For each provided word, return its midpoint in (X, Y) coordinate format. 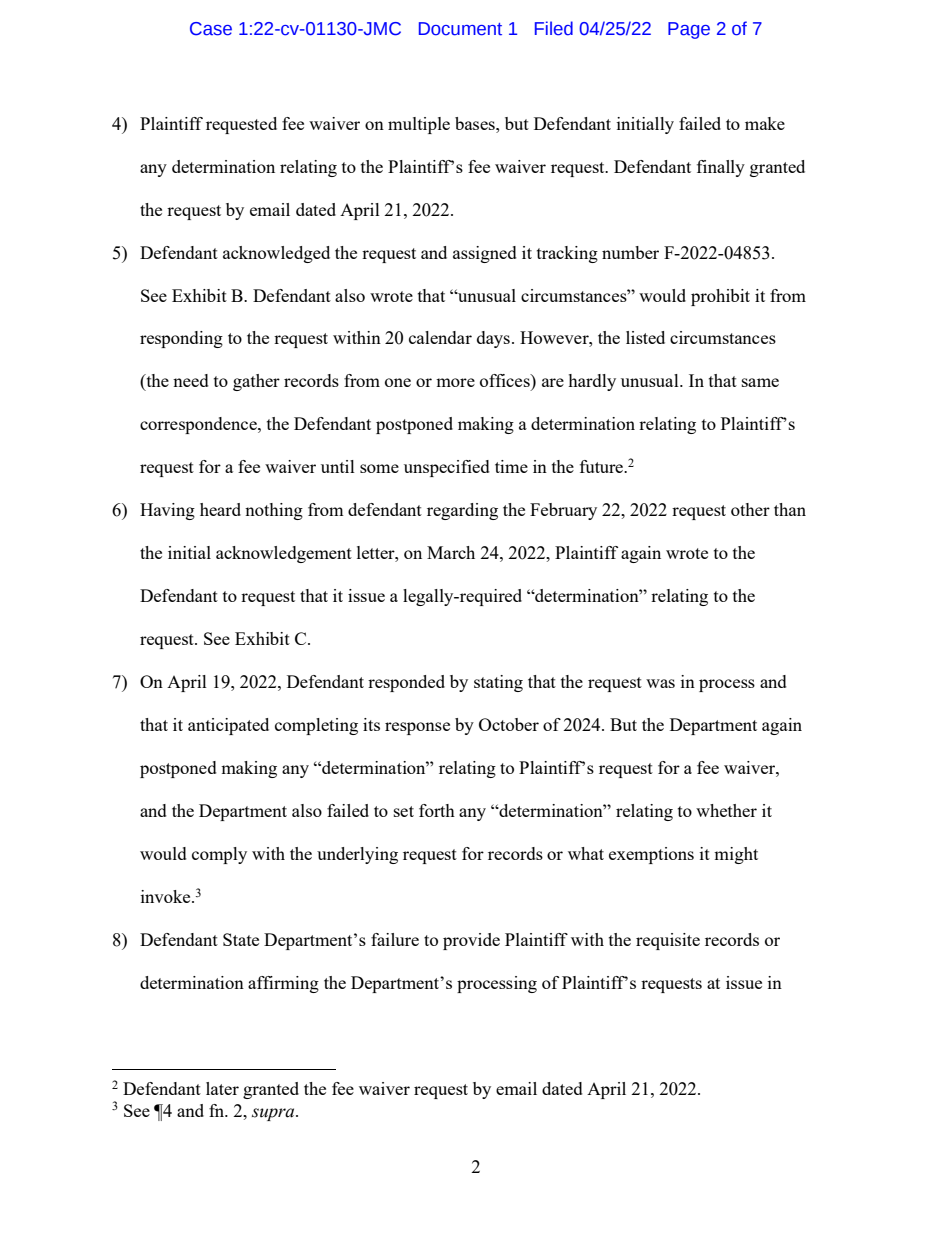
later (222, 1088)
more (455, 382)
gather (256, 382)
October (509, 724)
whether (726, 810)
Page (689, 30)
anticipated (228, 726)
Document (460, 29)
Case (211, 29)
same (760, 382)
